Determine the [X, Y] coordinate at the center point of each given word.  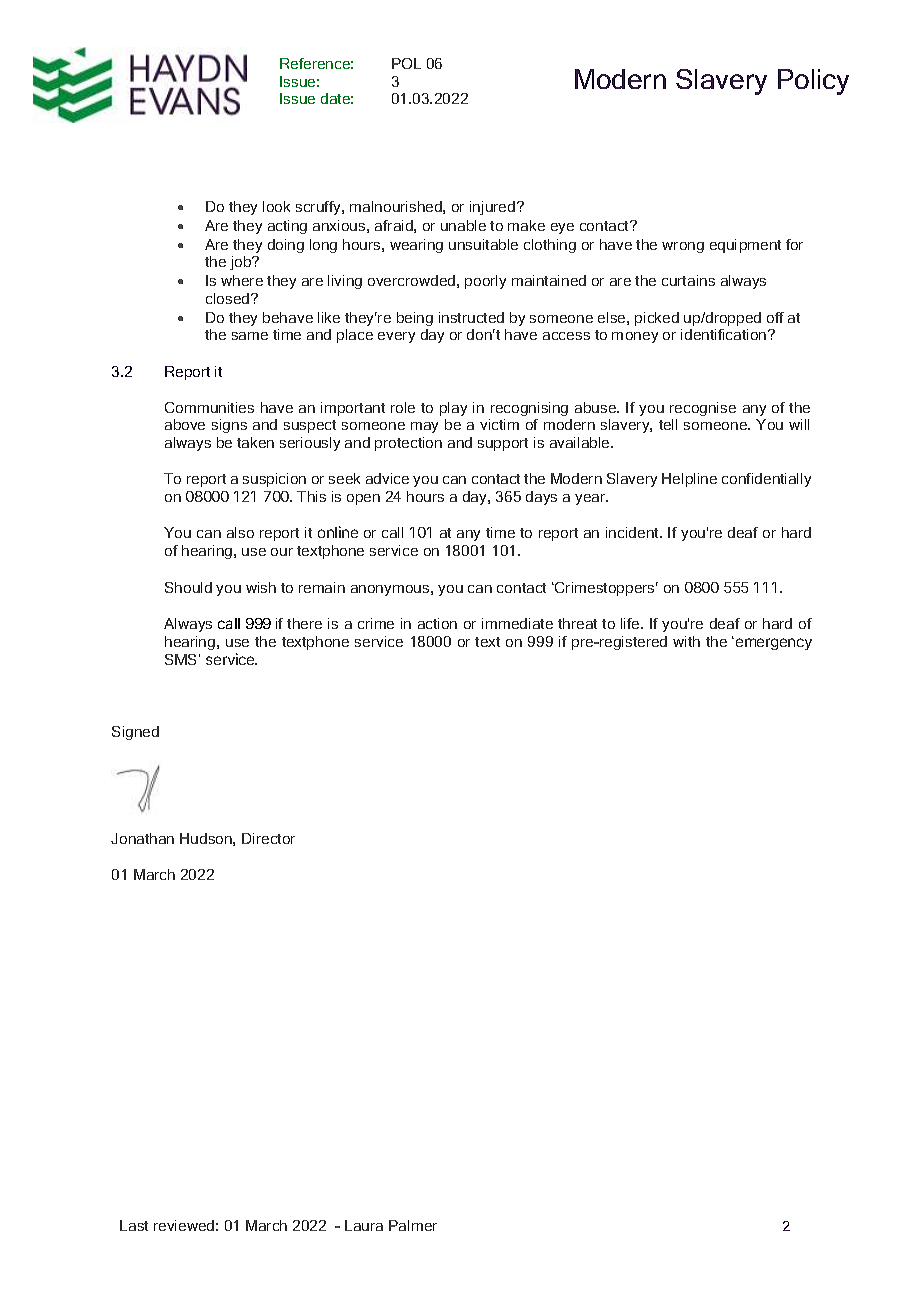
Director [268, 838]
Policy [813, 82]
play [453, 409]
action [437, 623]
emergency [772, 644]
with [686, 641]
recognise [703, 409]
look [276, 206]
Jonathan [142, 838]
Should [188, 587]
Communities [209, 407]
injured [494, 208]
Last [134, 1225]
